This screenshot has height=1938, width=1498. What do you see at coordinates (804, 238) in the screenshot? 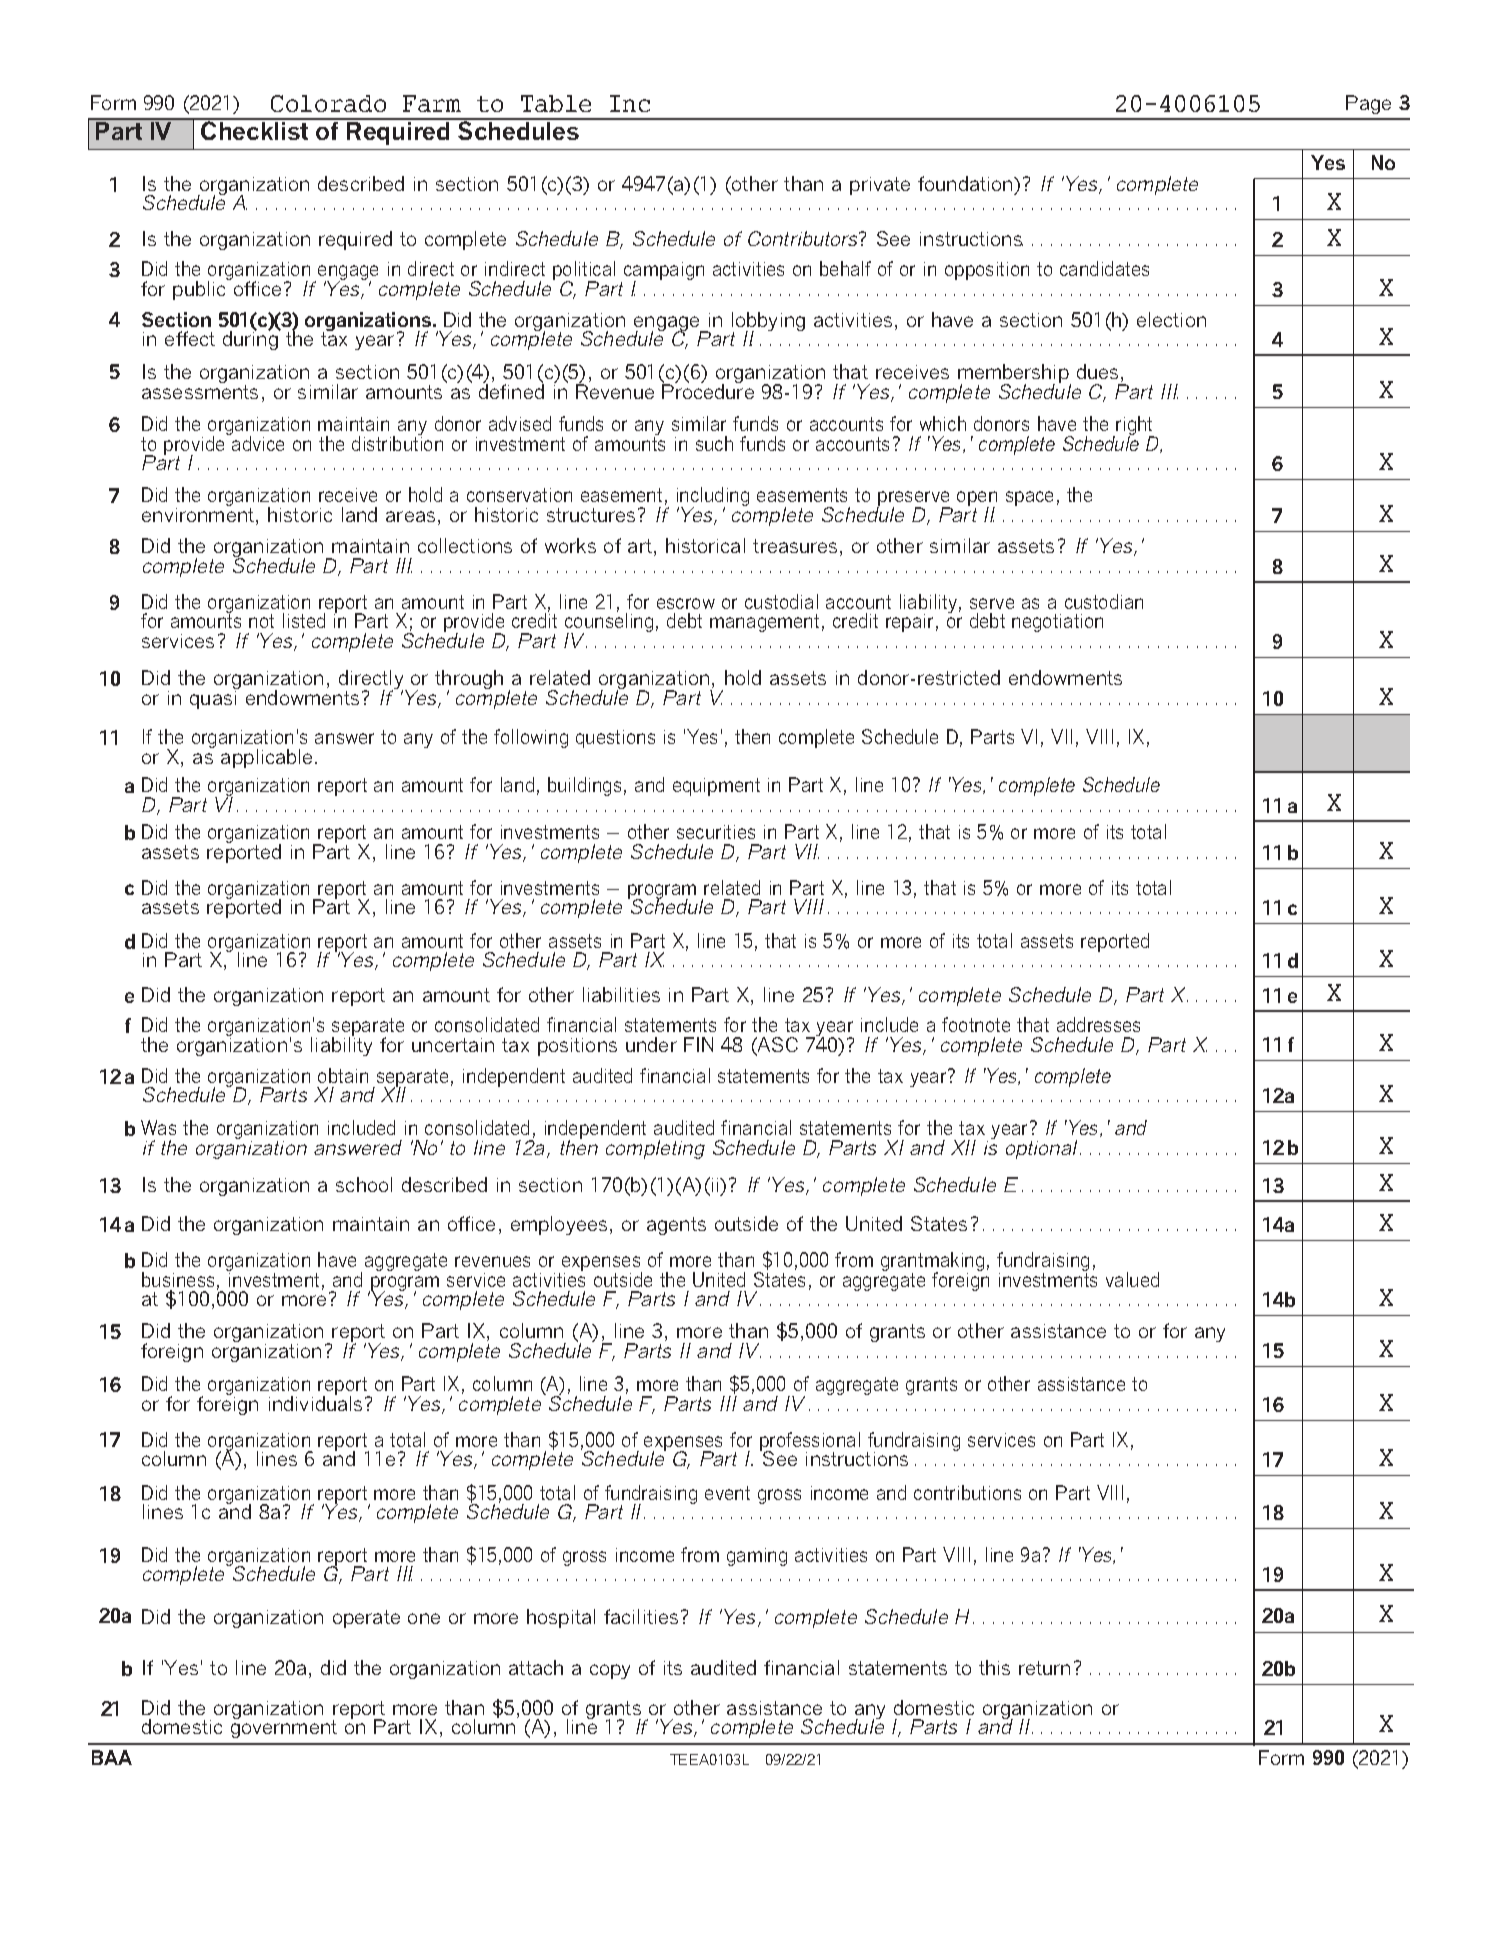
I see `Contributors` at bounding box center [804, 238].
